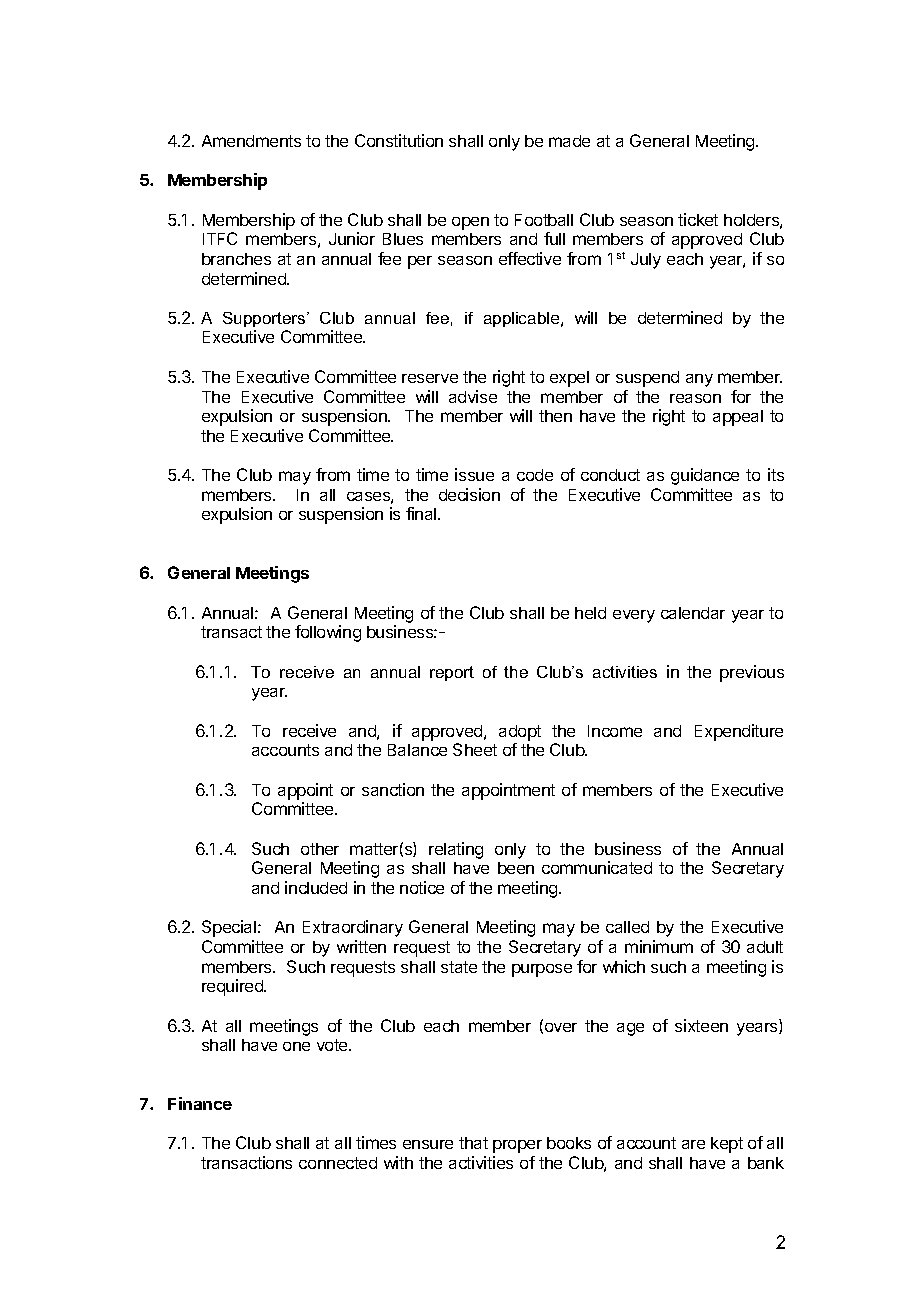 This screenshot has width=924, height=1308. Describe the element at coordinates (470, 223) in the screenshot. I see `open` at that location.
